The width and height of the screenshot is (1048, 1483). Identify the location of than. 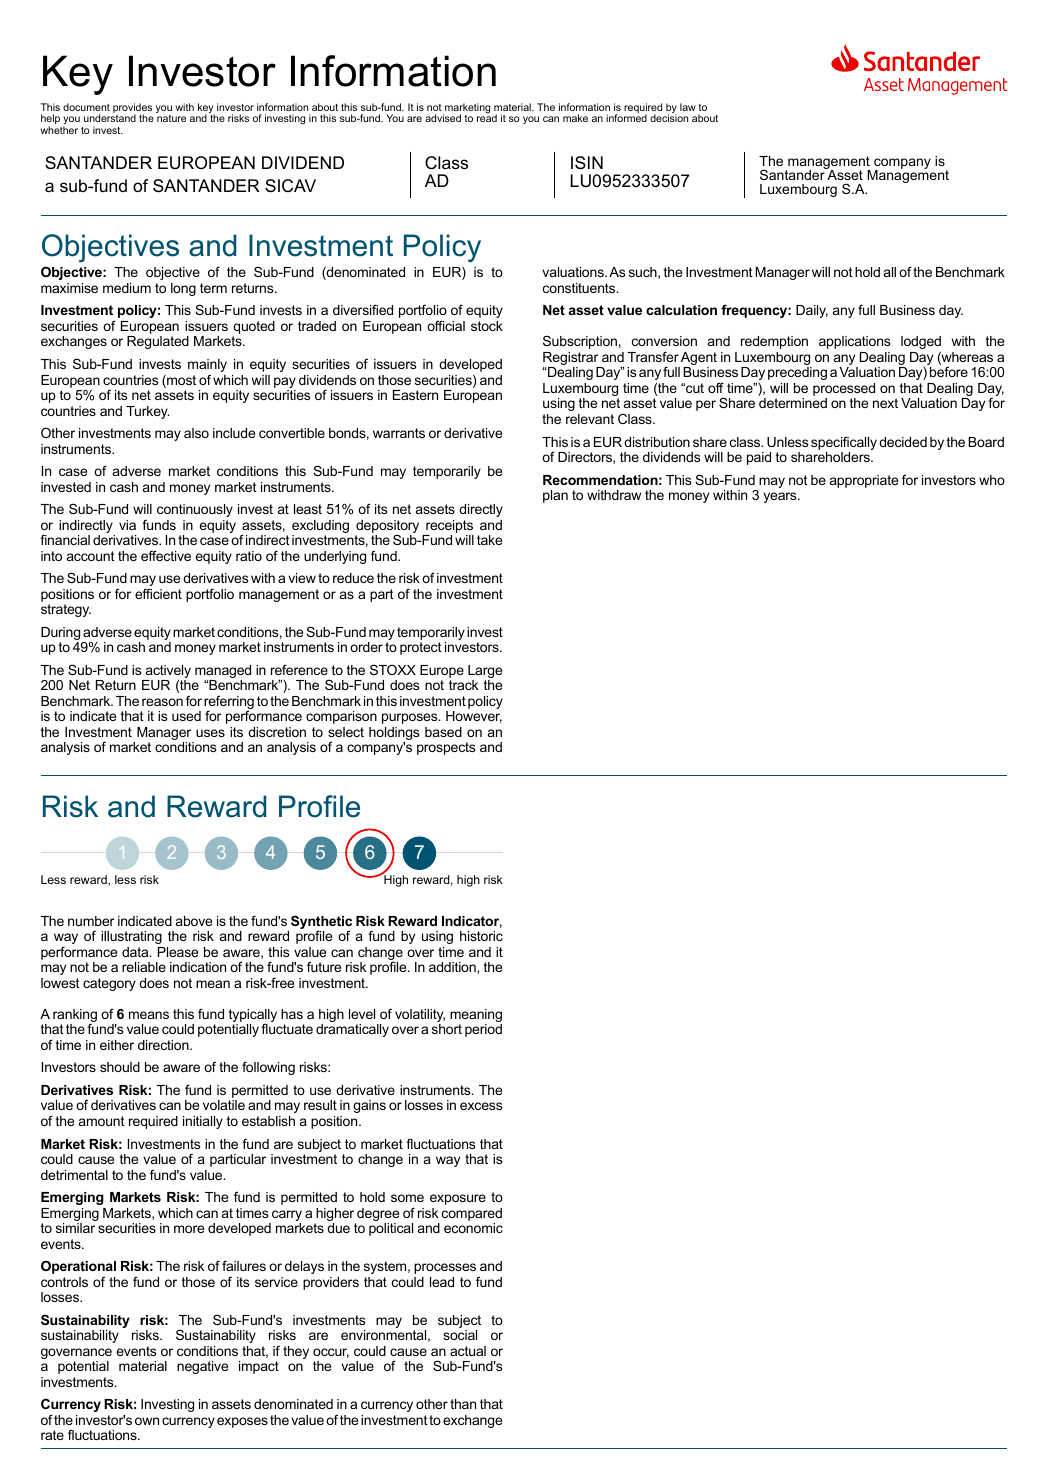
(463, 1404).
